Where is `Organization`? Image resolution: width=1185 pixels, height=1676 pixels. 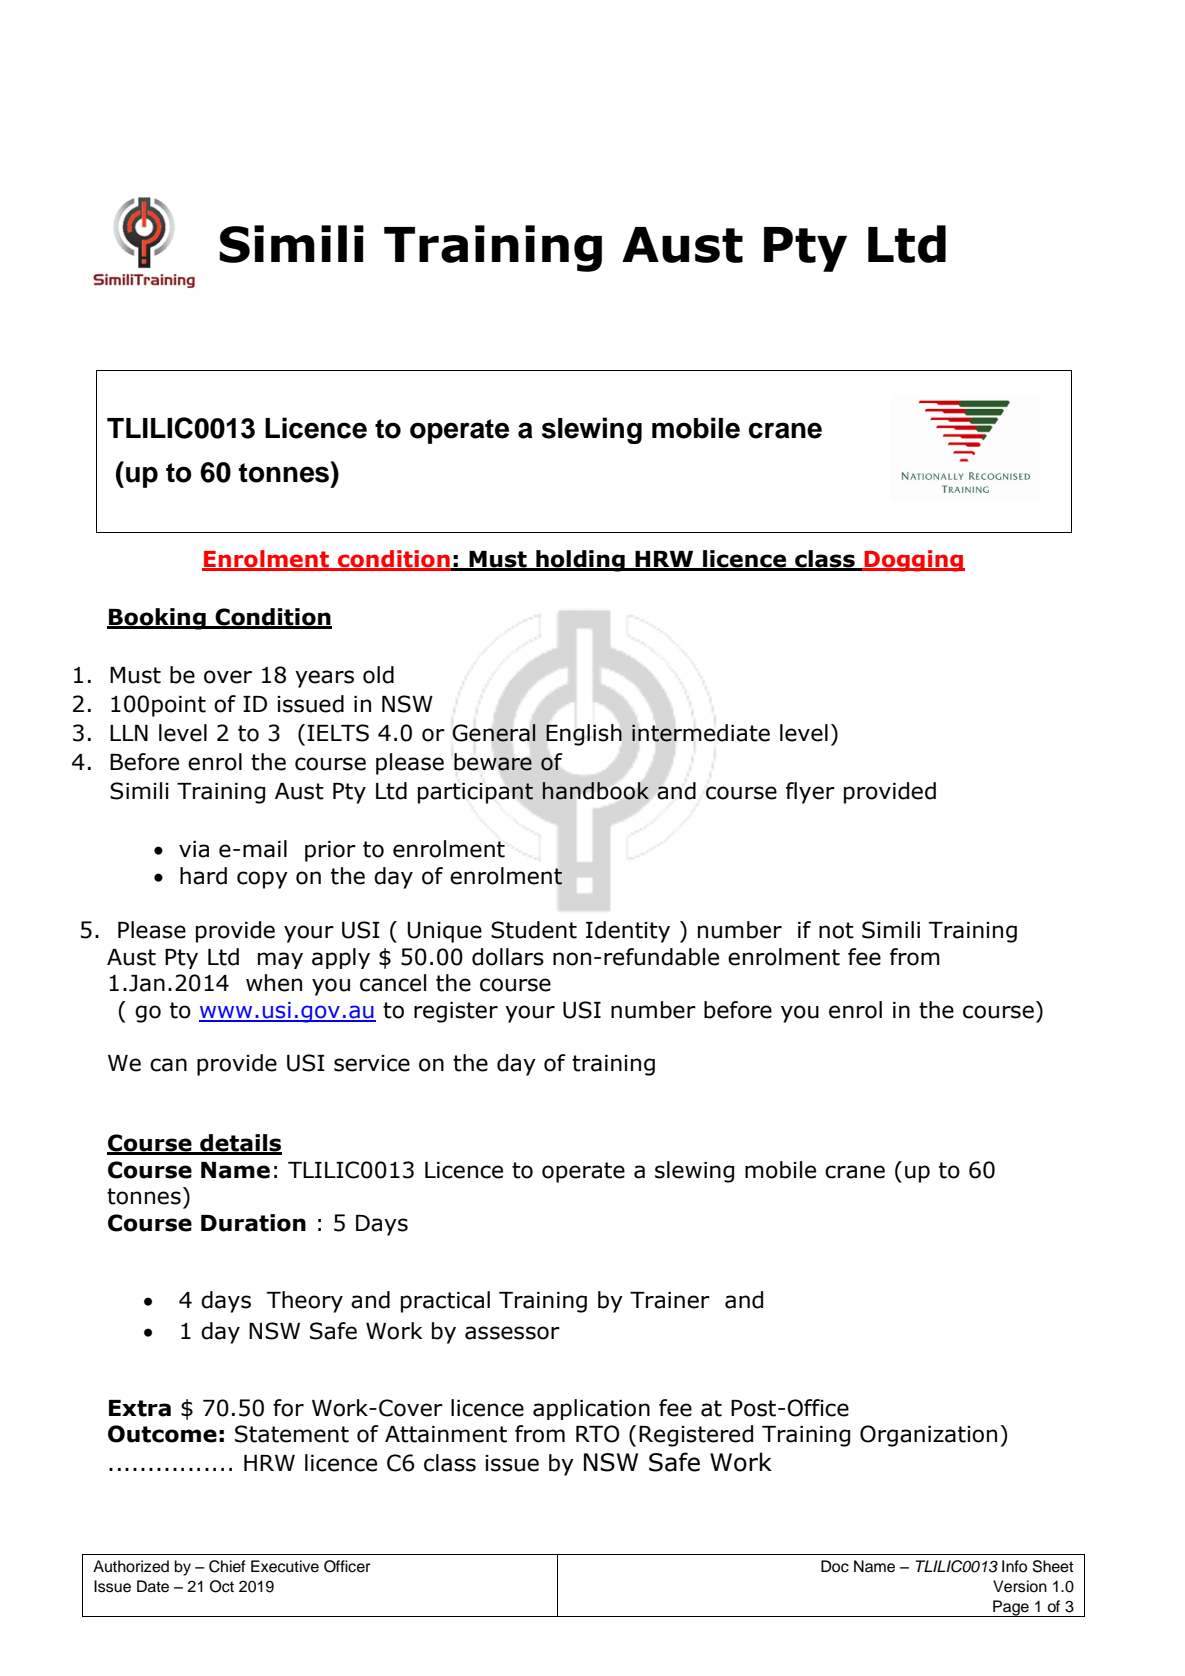 Organization is located at coordinates (928, 1436).
